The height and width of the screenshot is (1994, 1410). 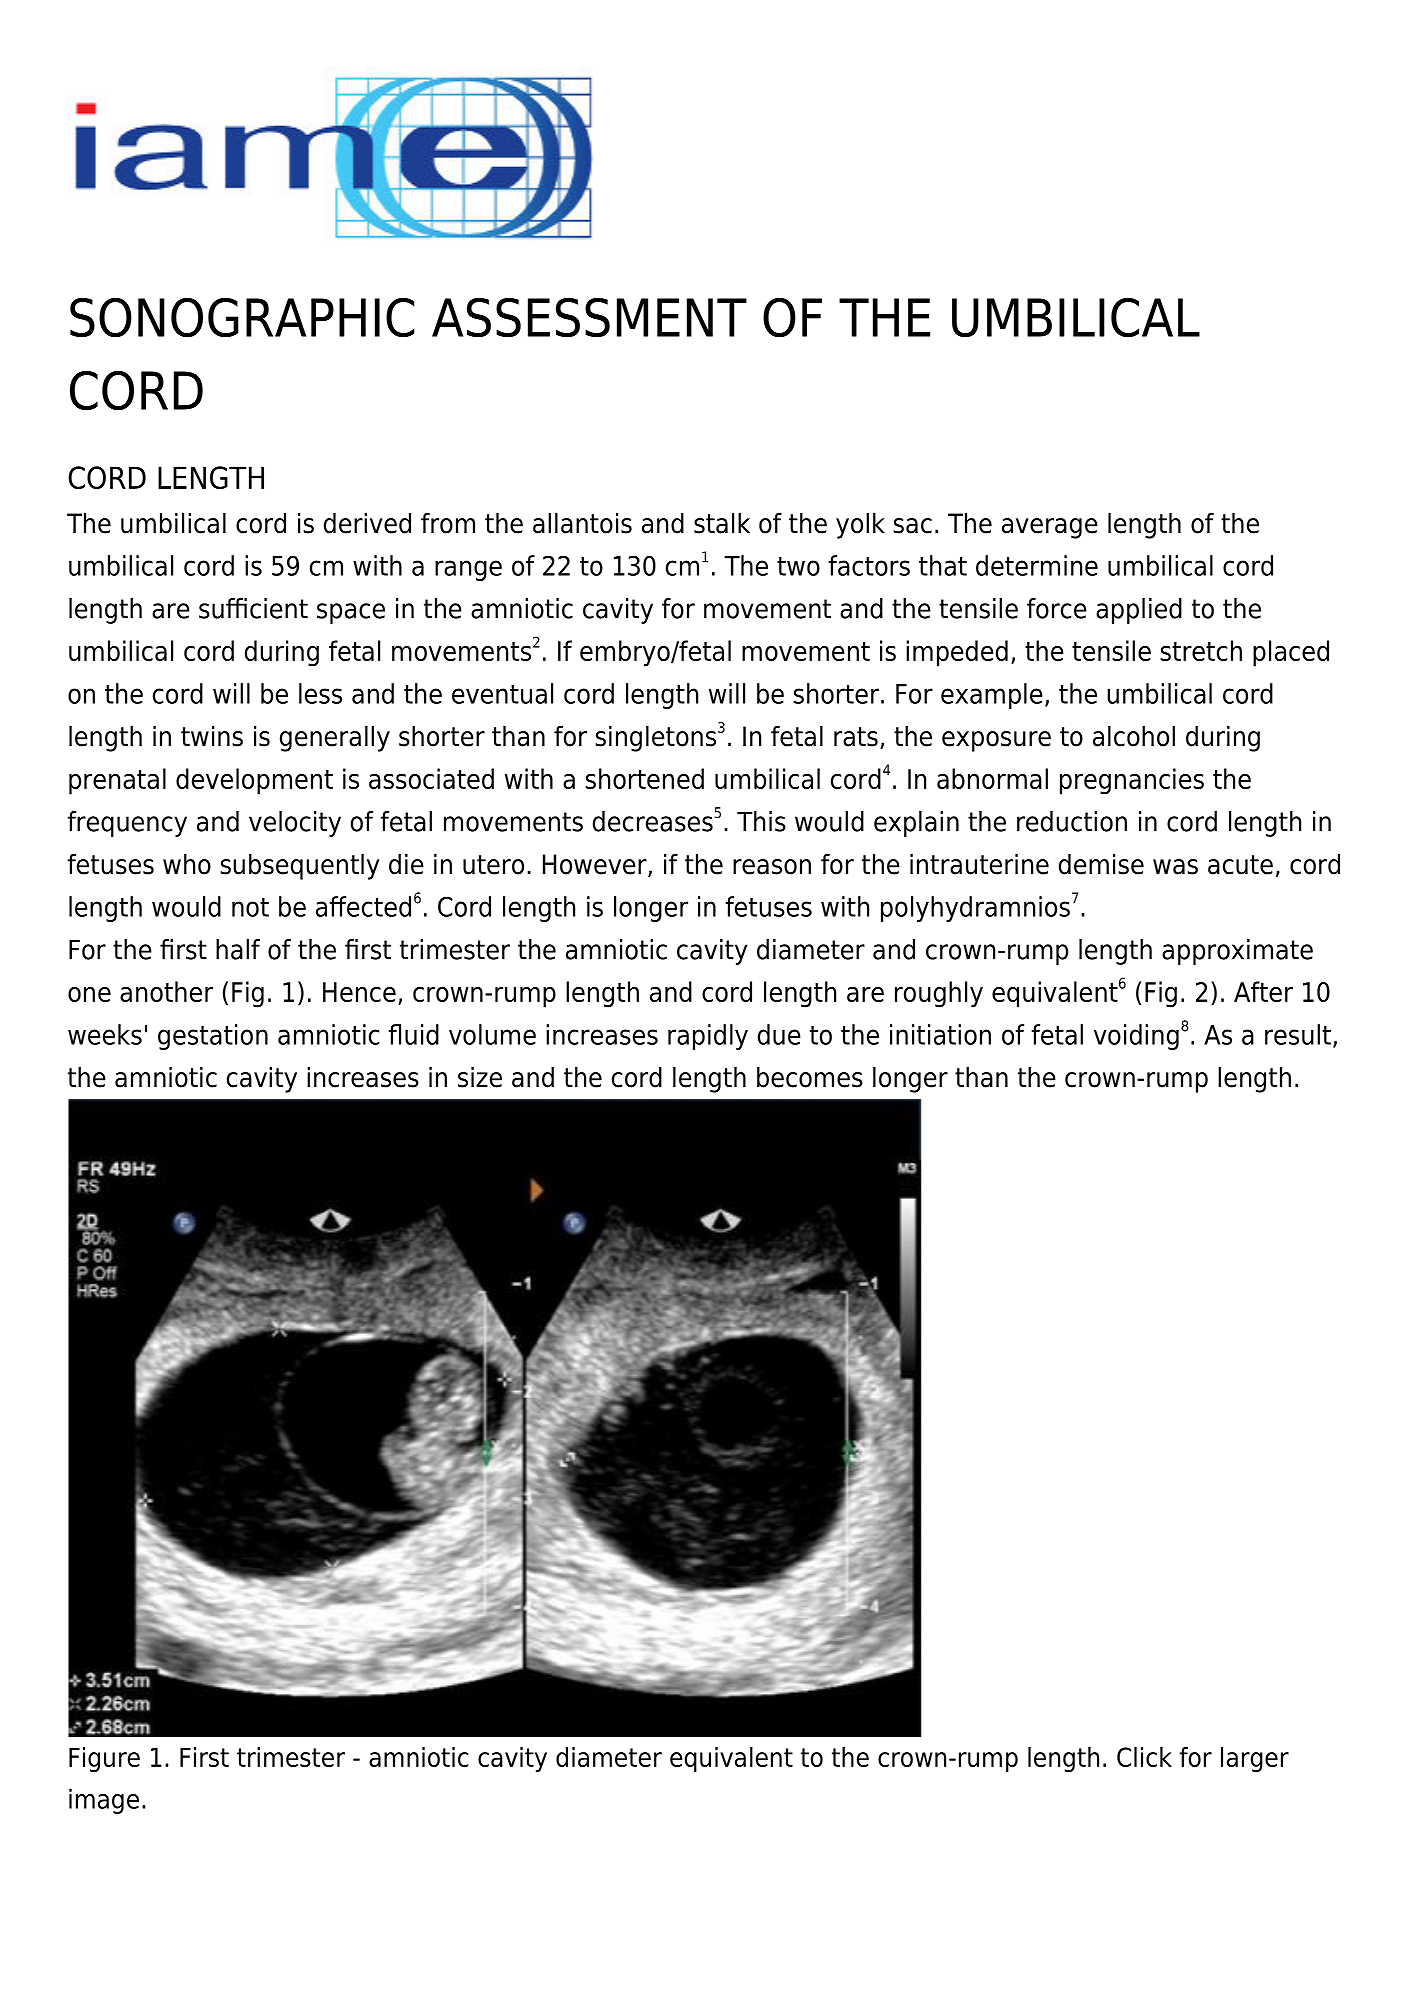 I want to click on average, so click(x=1050, y=528).
